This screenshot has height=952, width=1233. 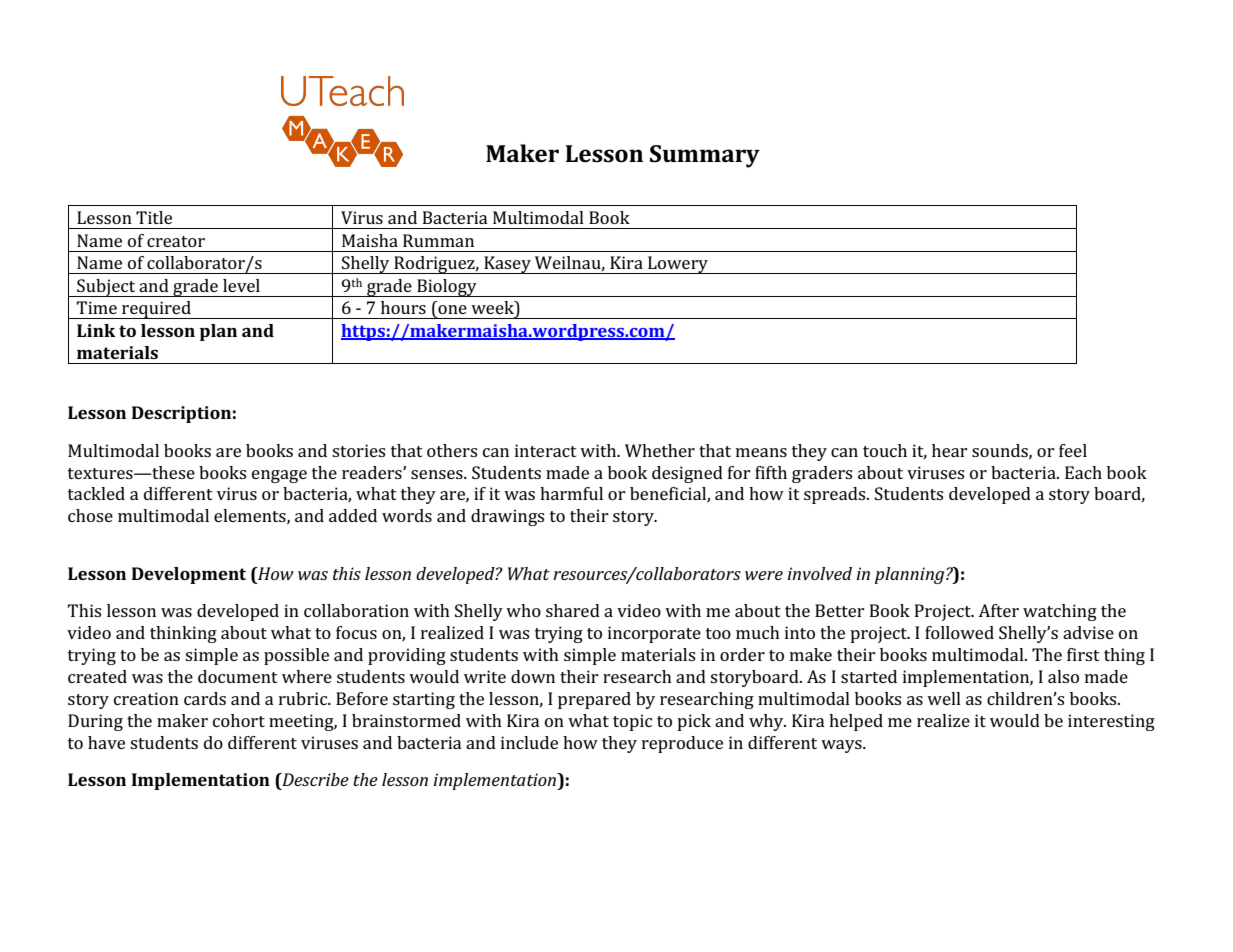 I want to click on Lowery, so click(x=678, y=265).
